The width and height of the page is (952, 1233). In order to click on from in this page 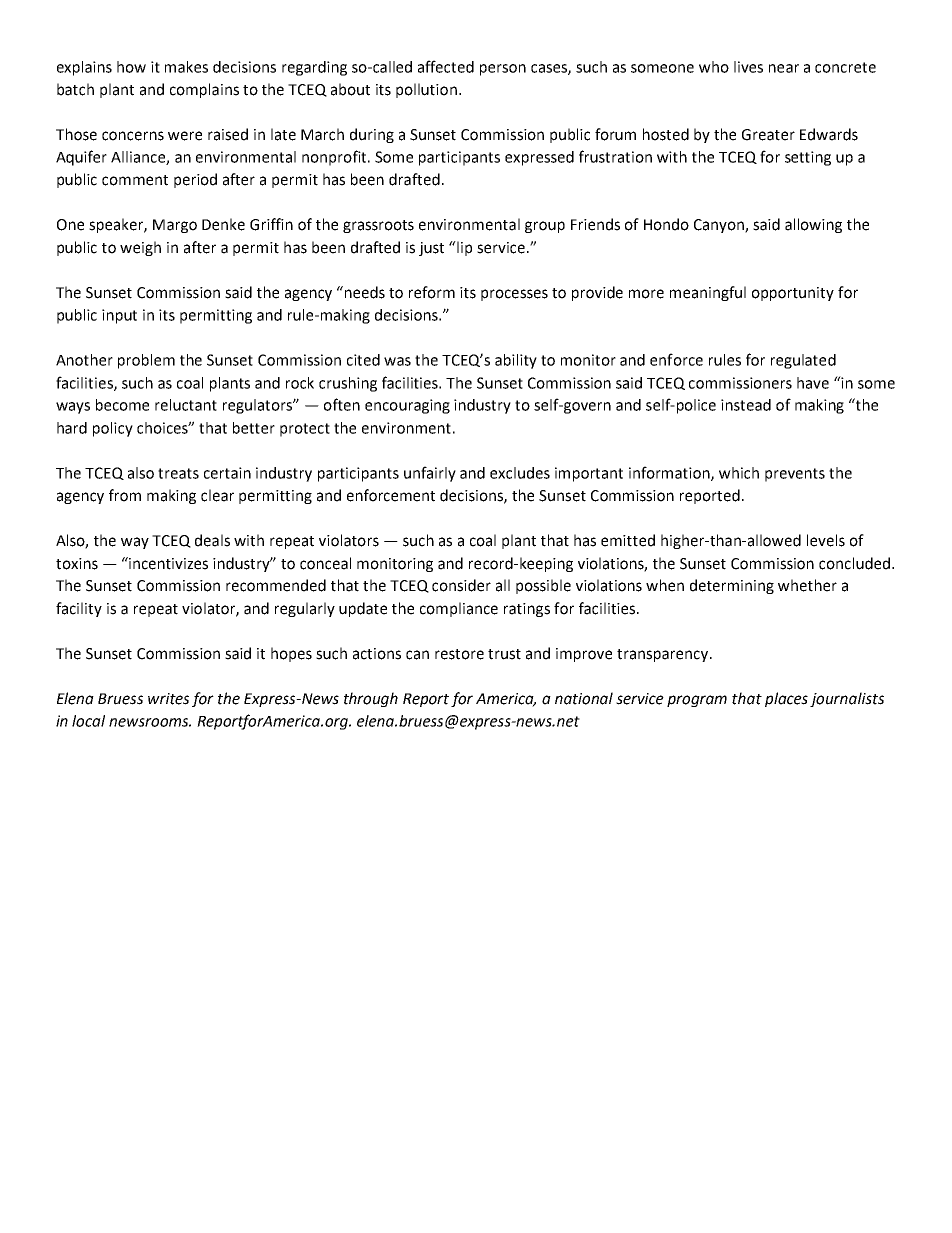, I will do `click(125, 495)`.
